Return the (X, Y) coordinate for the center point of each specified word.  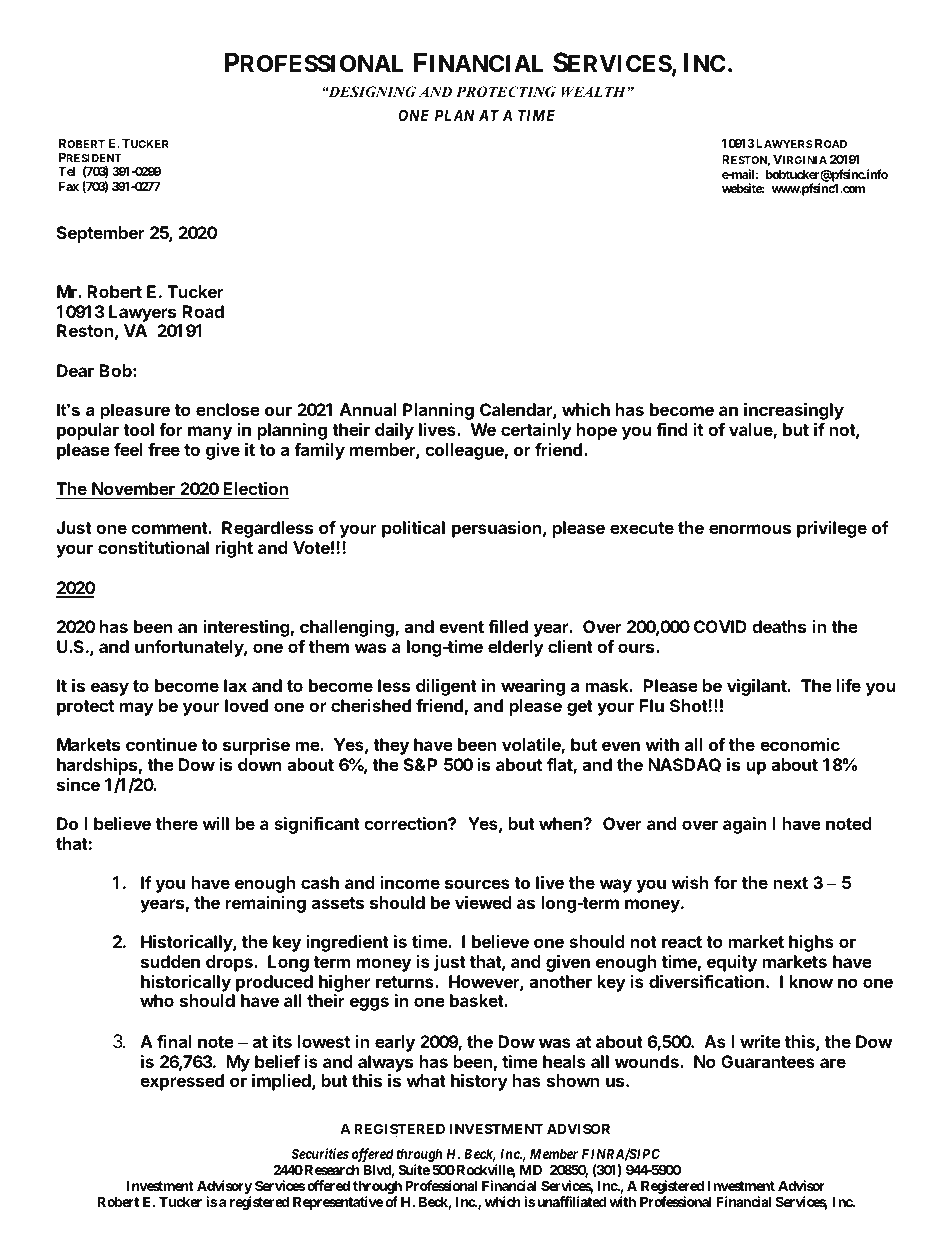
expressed (182, 1082)
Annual (368, 409)
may (137, 709)
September (101, 234)
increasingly (794, 411)
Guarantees (768, 1061)
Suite (414, 1169)
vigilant (758, 687)
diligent (446, 687)
